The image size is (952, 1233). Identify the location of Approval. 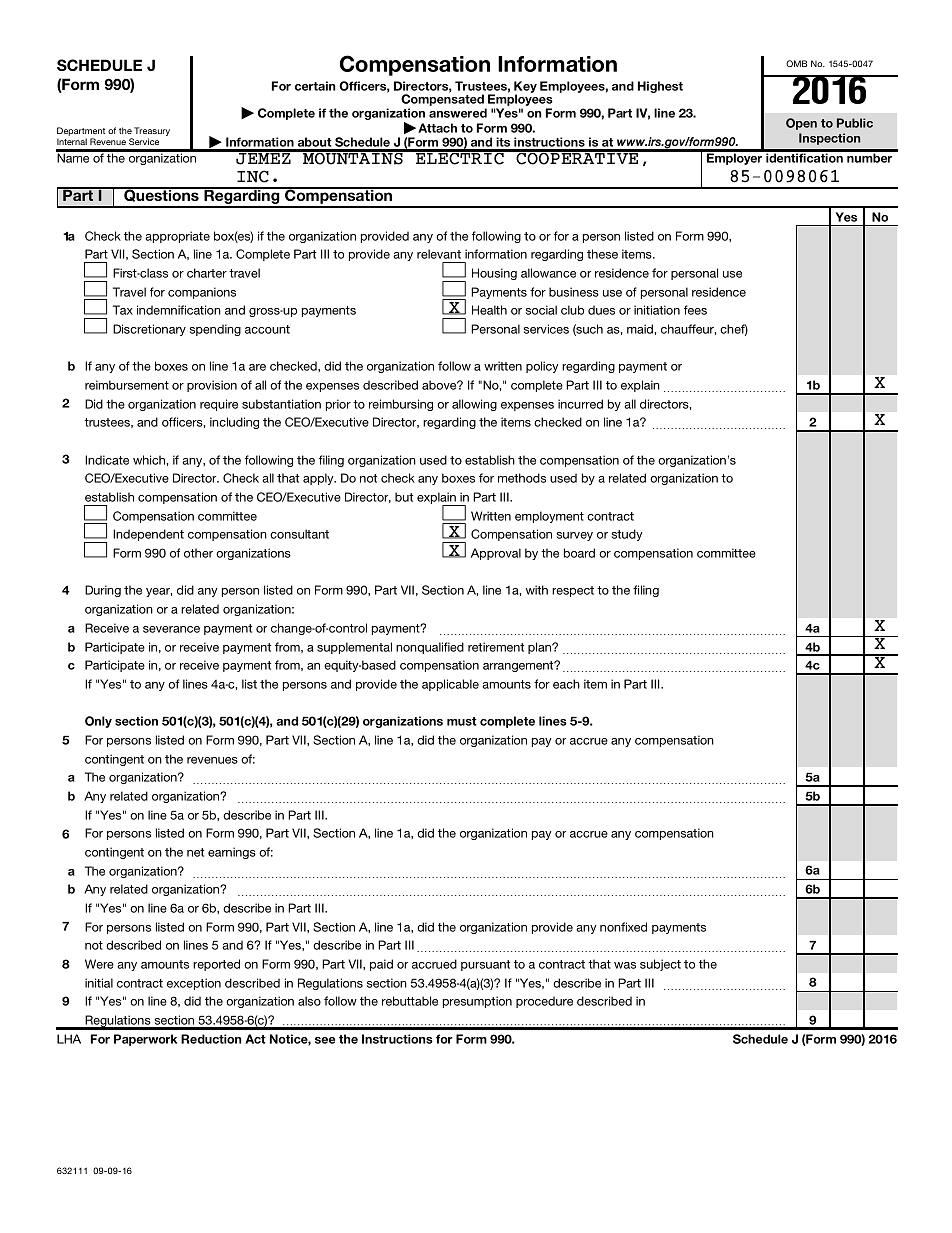
(496, 554).
